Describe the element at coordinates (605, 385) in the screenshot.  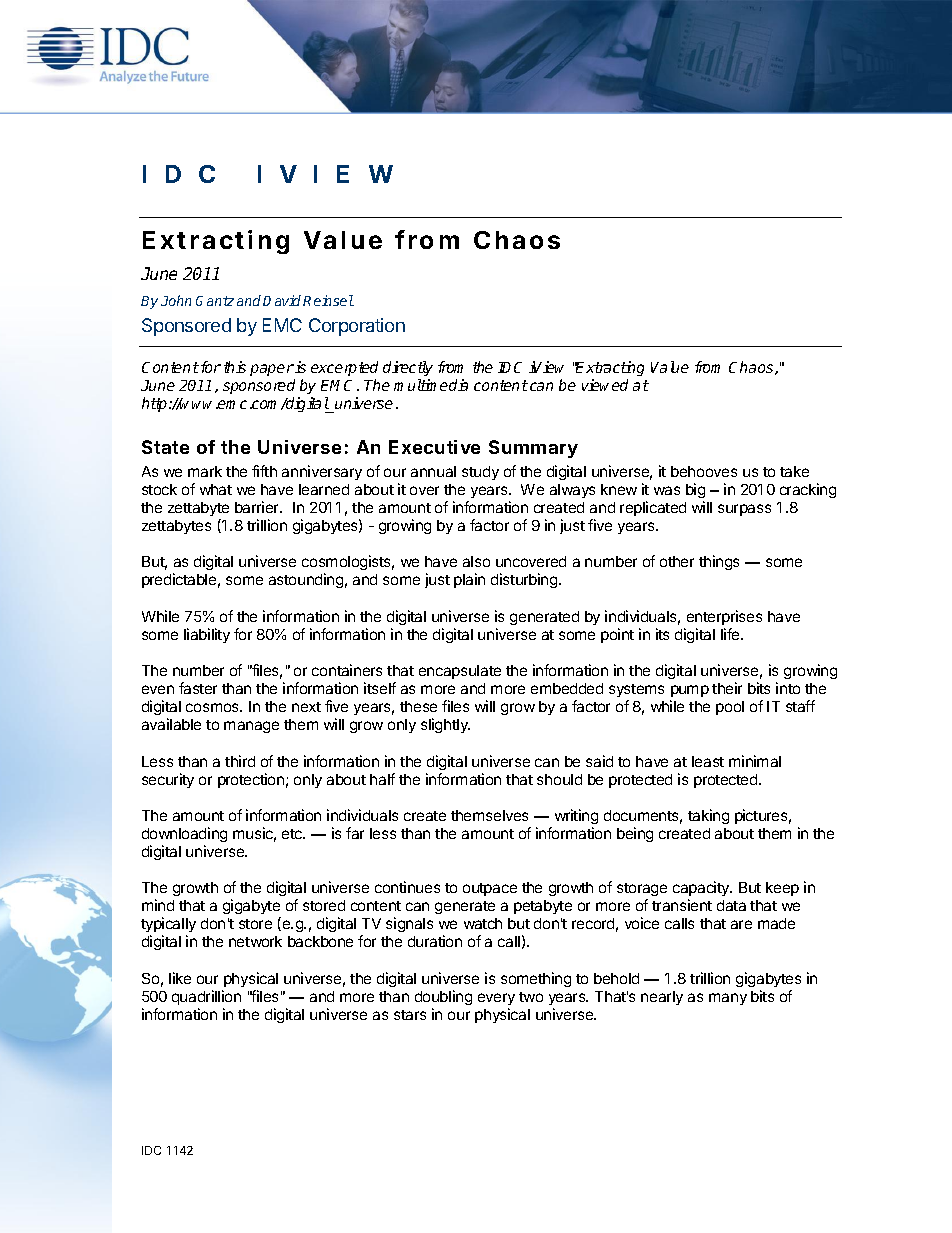
I see `viewed` at that location.
